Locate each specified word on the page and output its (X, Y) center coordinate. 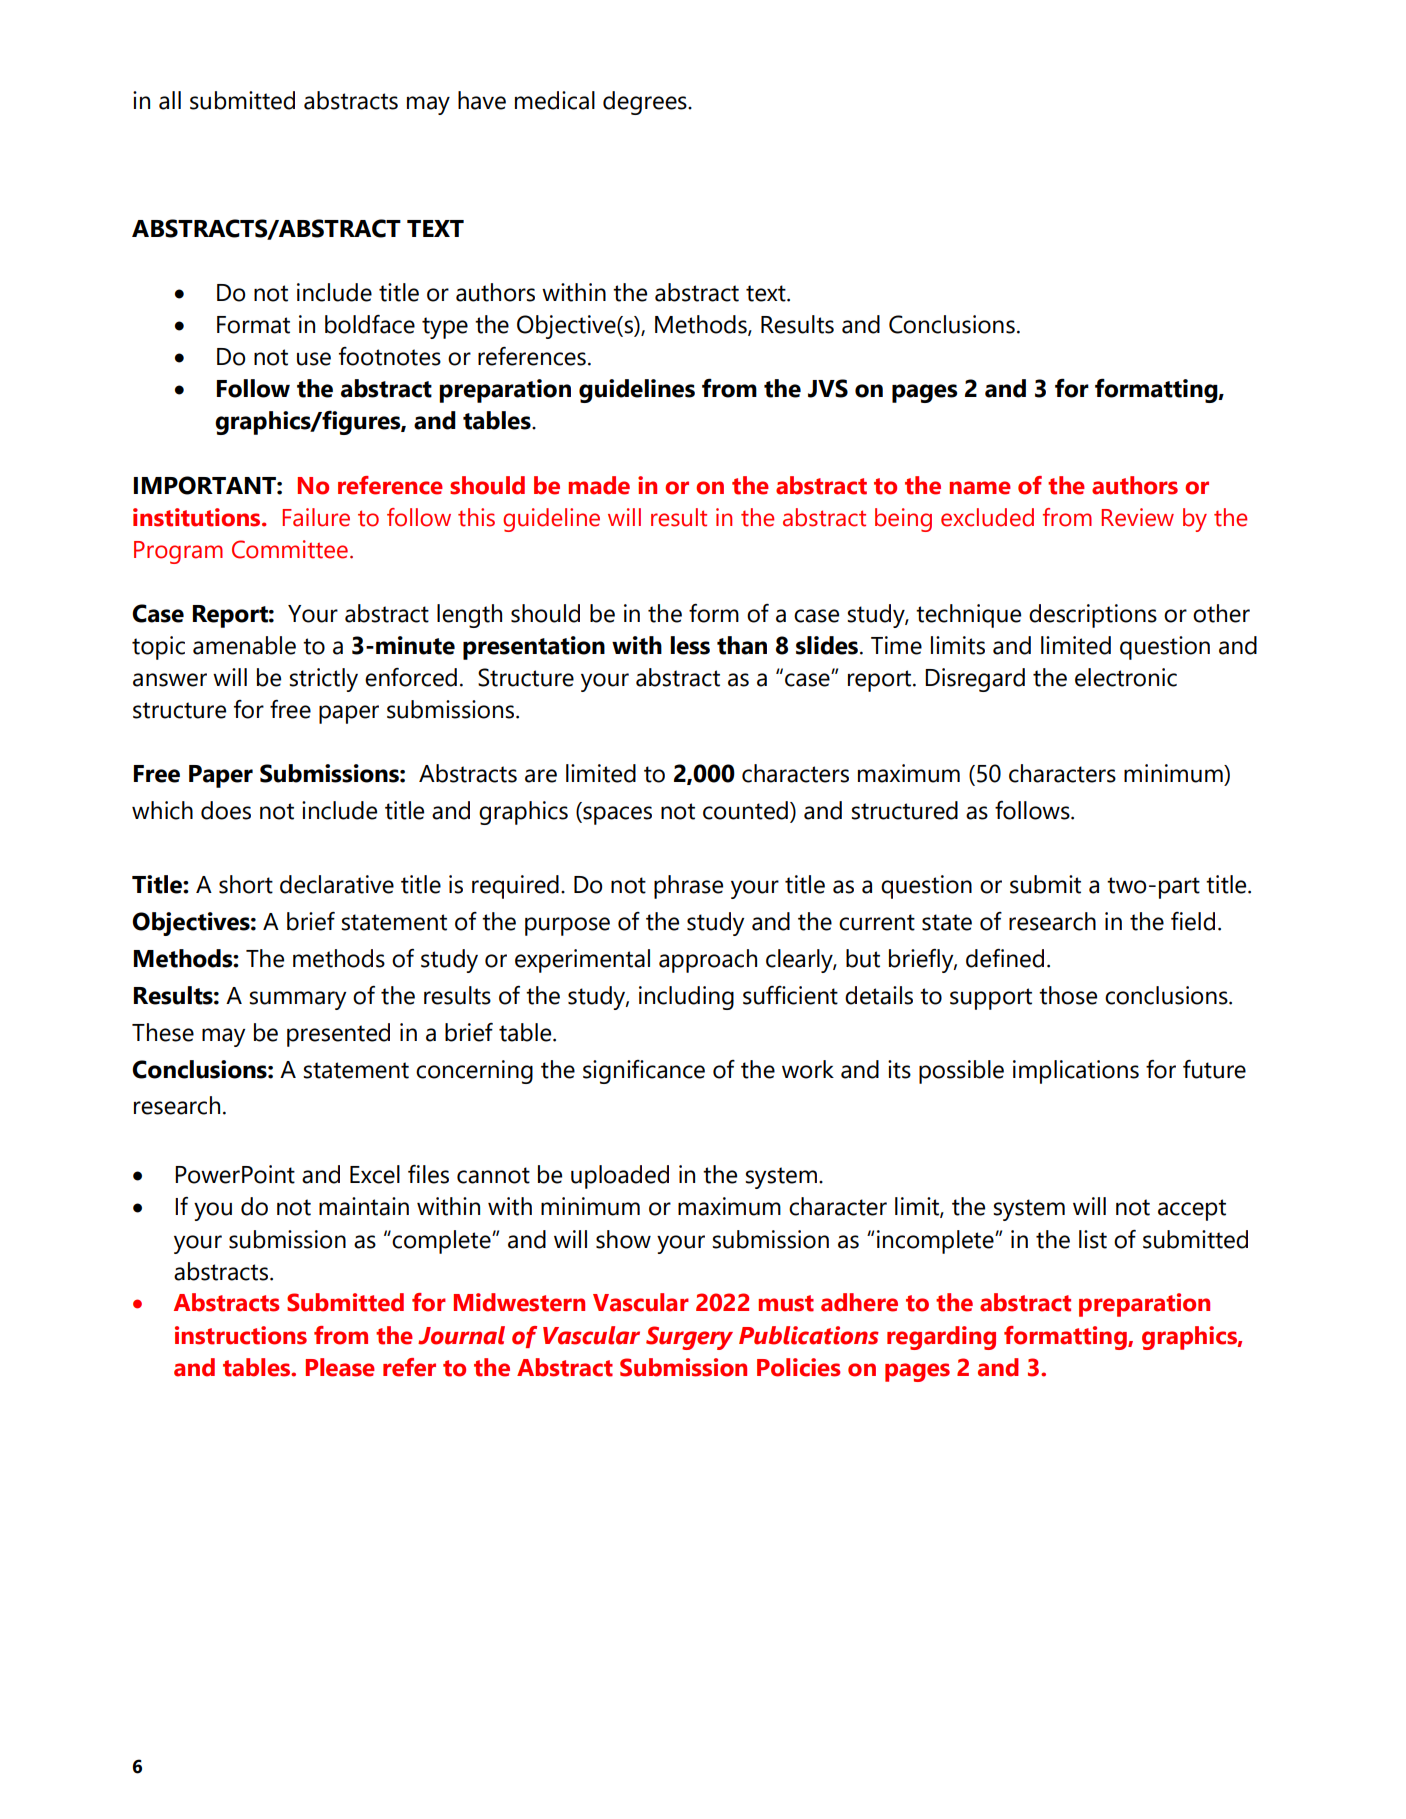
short (246, 884)
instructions (241, 1335)
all (170, 100)
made (599, 485)
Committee (290, 549)
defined (1005, 958)
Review (1137, 517)
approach (708, 961)
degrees (646, 103)
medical (555, 100)
